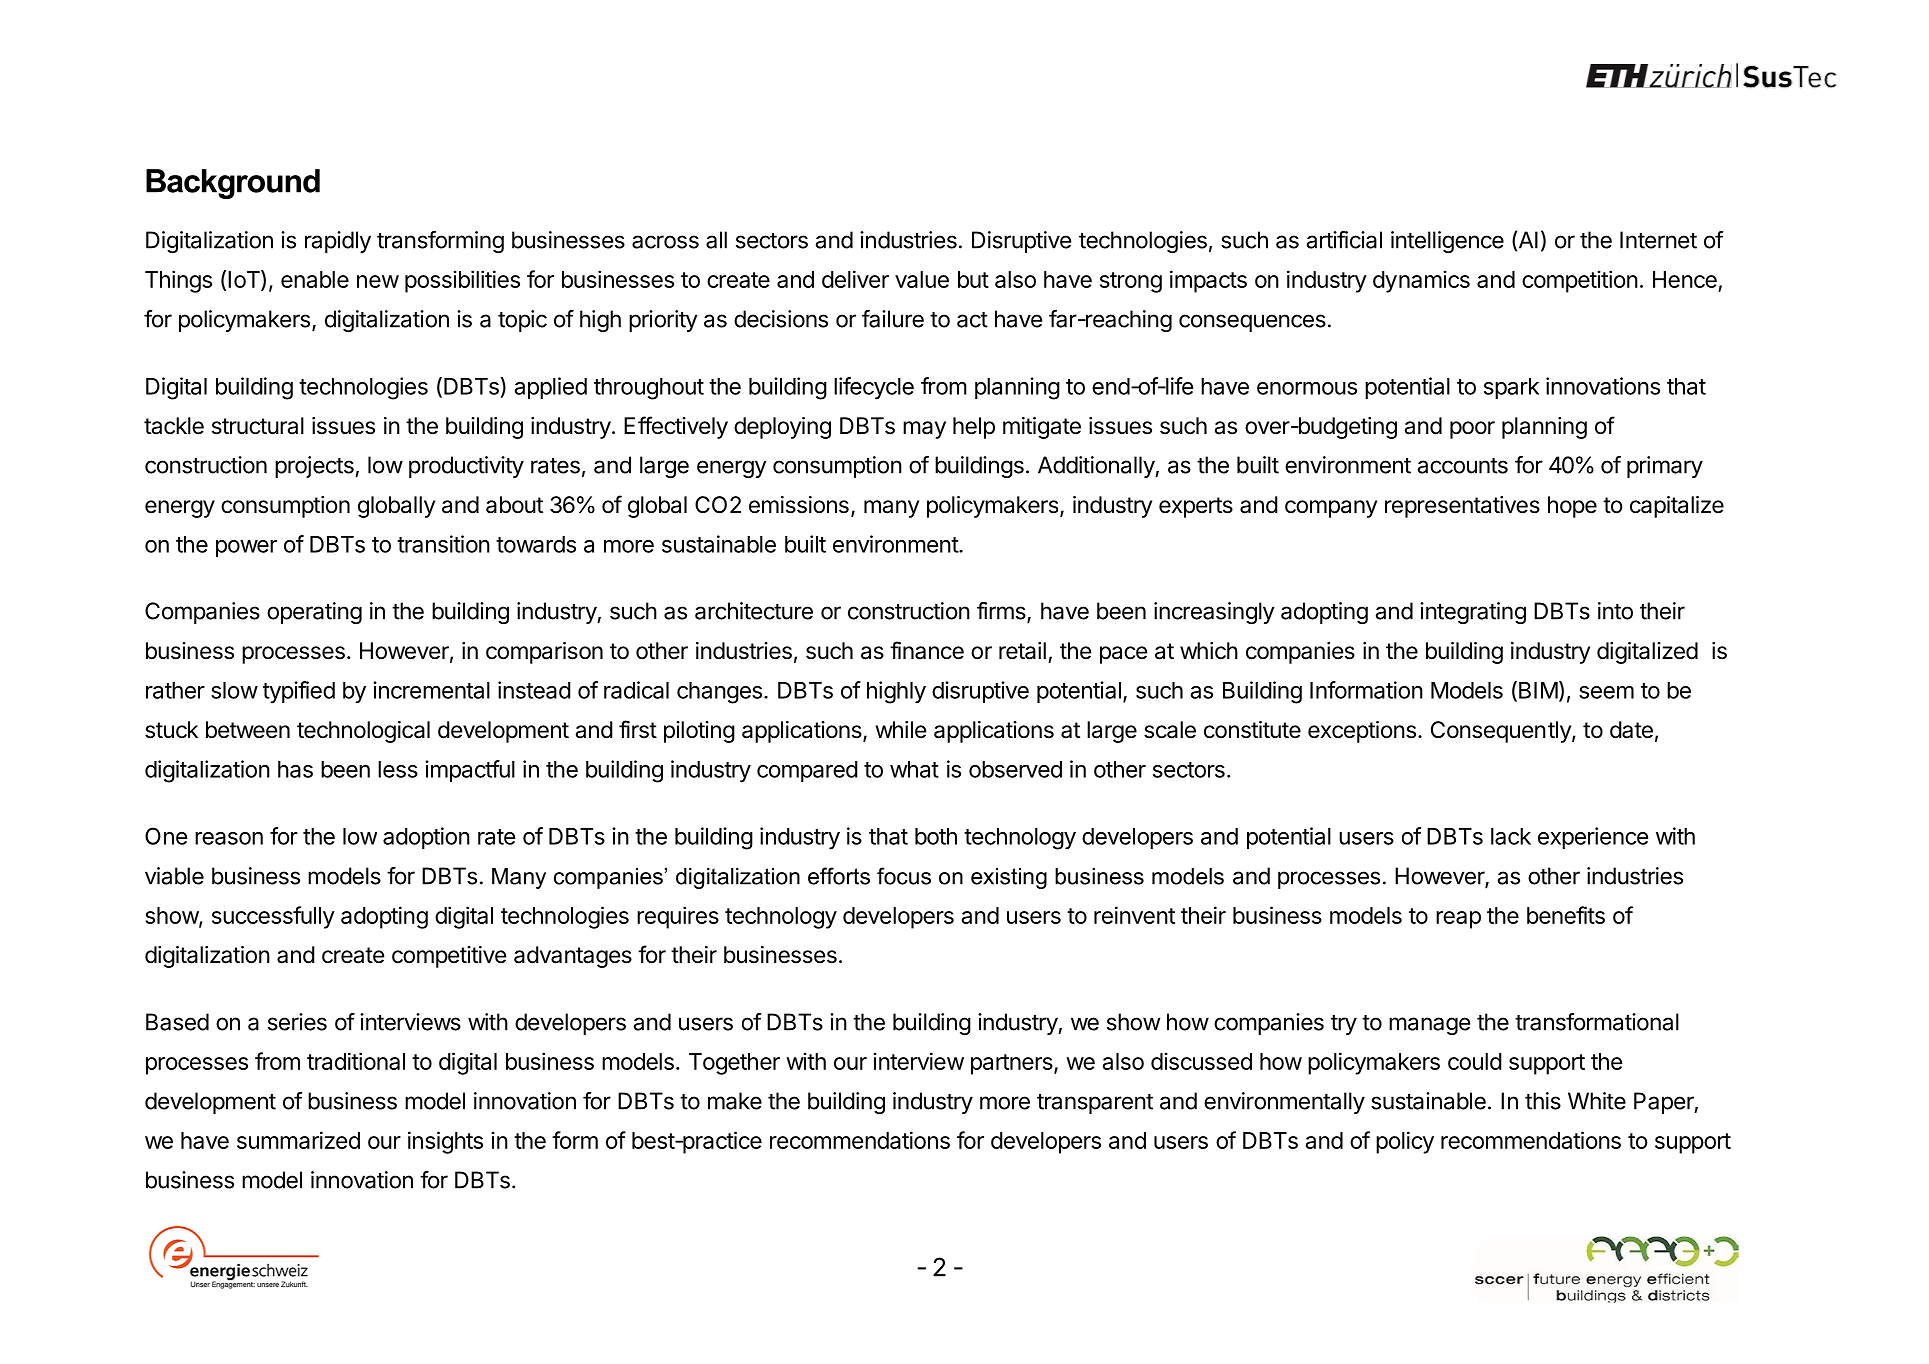  Describe the element at coordinates (924, 430) in the screenshot. I see `may` at that location.
